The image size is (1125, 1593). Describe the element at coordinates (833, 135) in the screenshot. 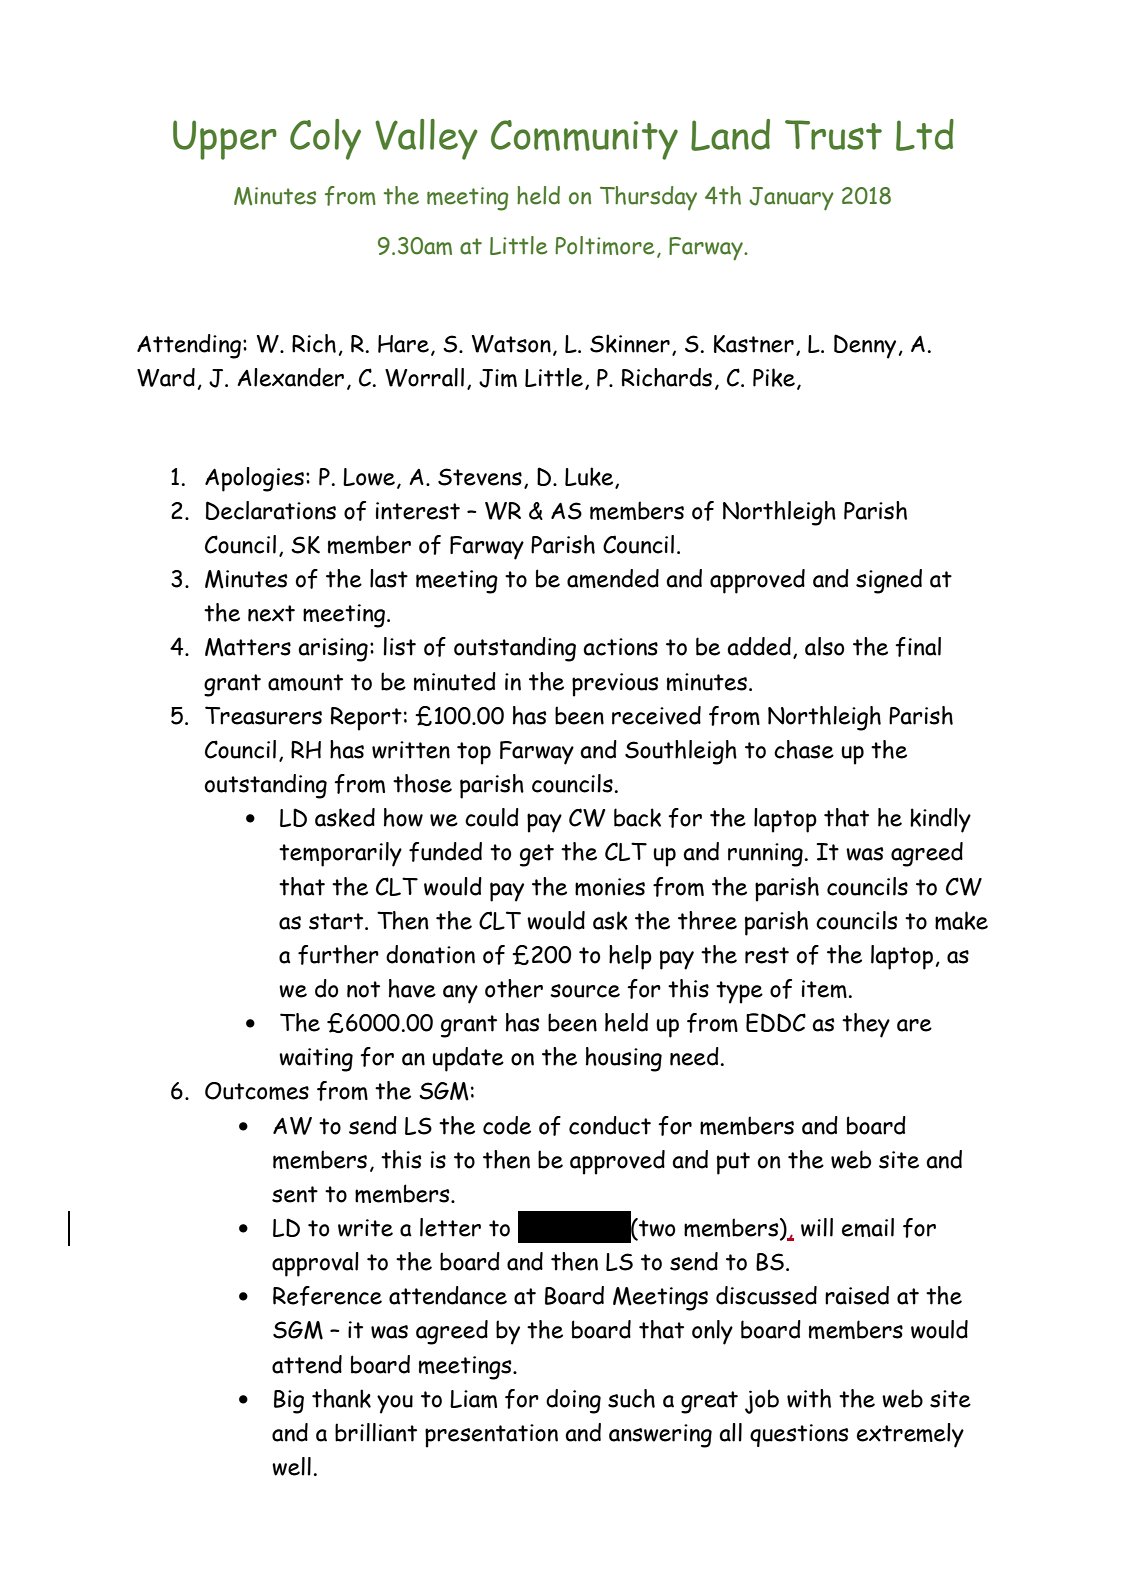

I see `Trust` at that location.
